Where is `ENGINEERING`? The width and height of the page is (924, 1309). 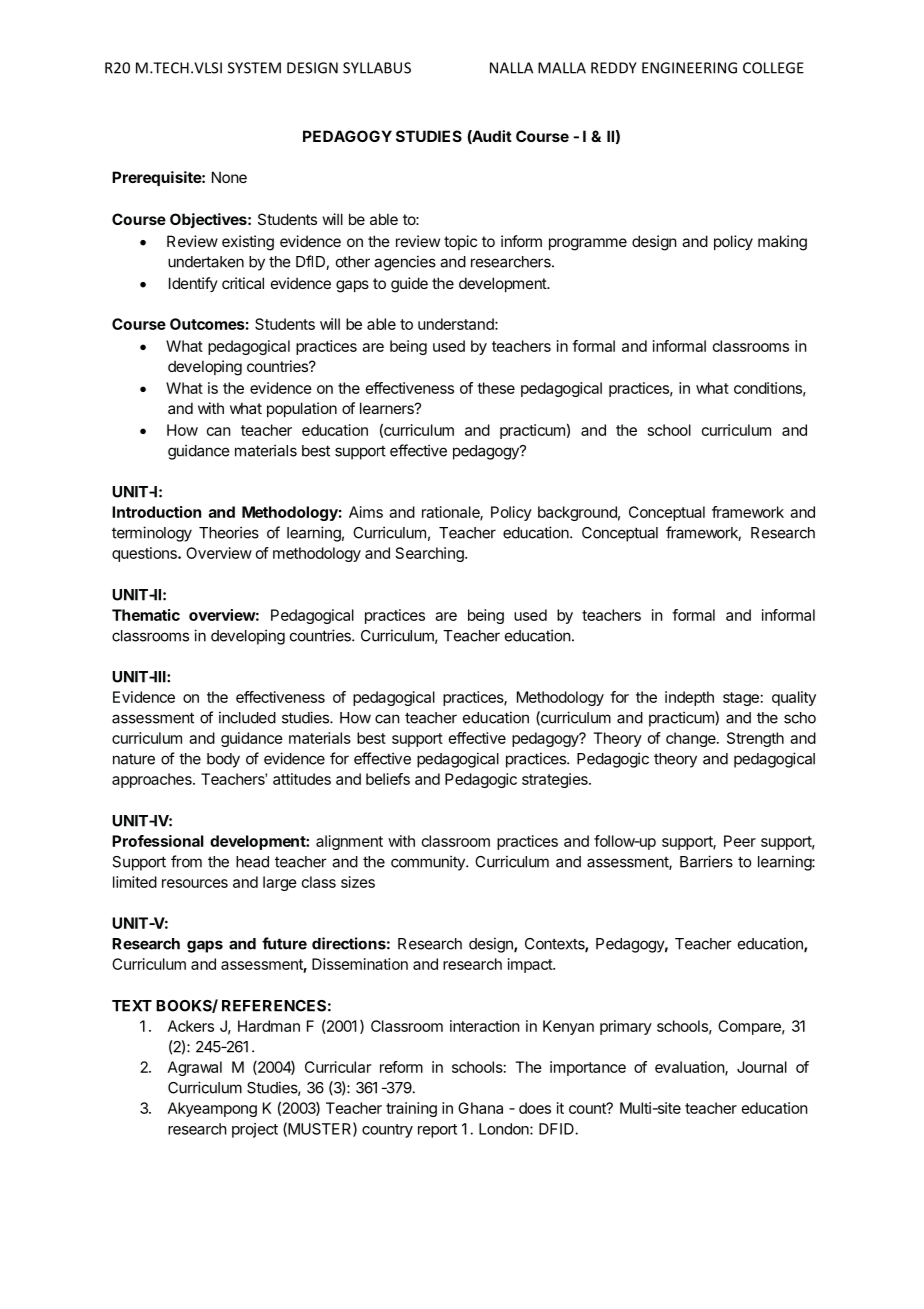 ENGINEERING is located at coordinates (689, 68).
